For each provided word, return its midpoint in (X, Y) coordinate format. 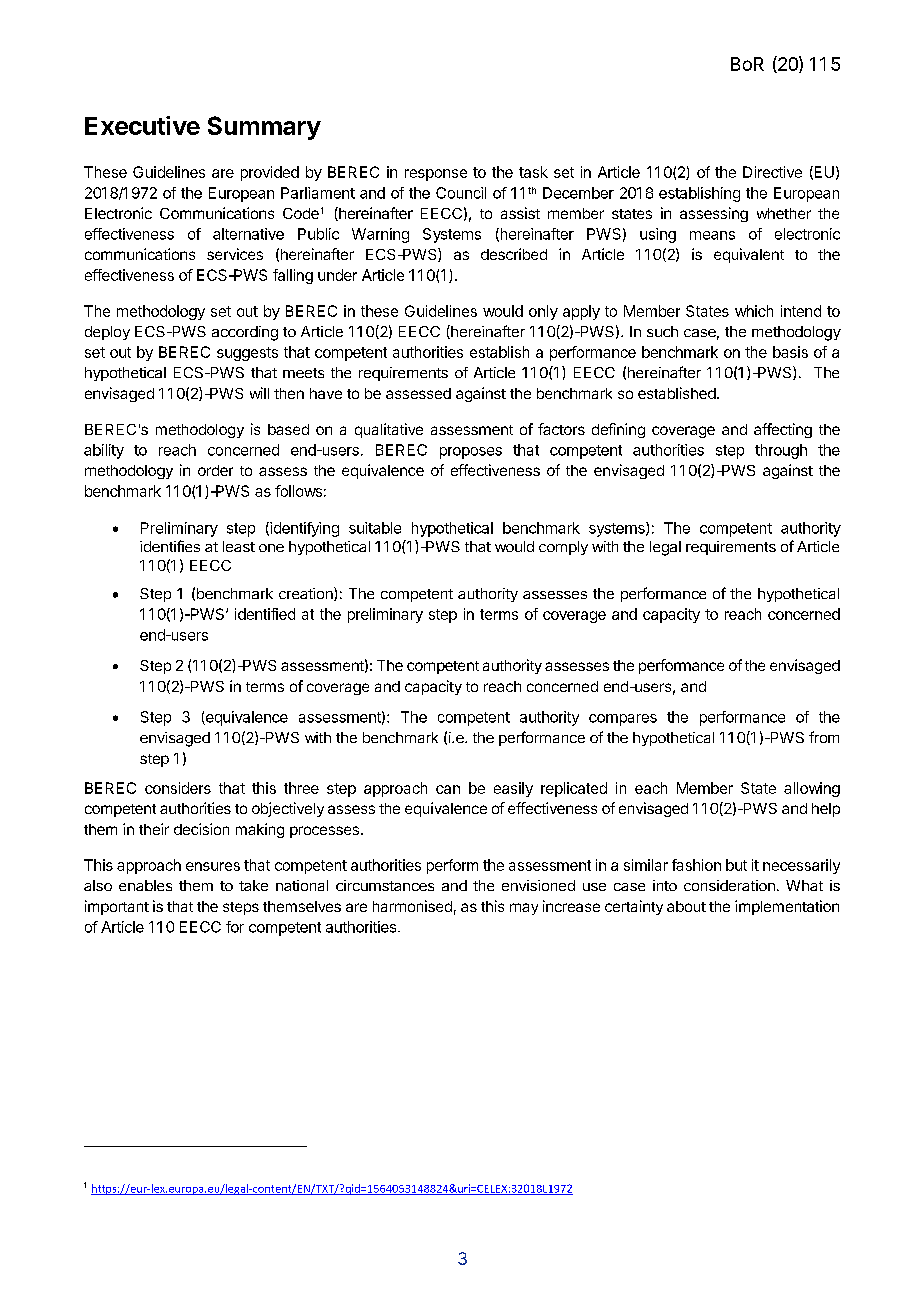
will (259, 393)
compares (623, 720)
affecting (783, 430)
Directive (772, 172)
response (436, 175)
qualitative (389, 430)
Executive (142, 125)
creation (307, 594)
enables (145, 885)
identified (265, 614)
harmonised (412, 906)
